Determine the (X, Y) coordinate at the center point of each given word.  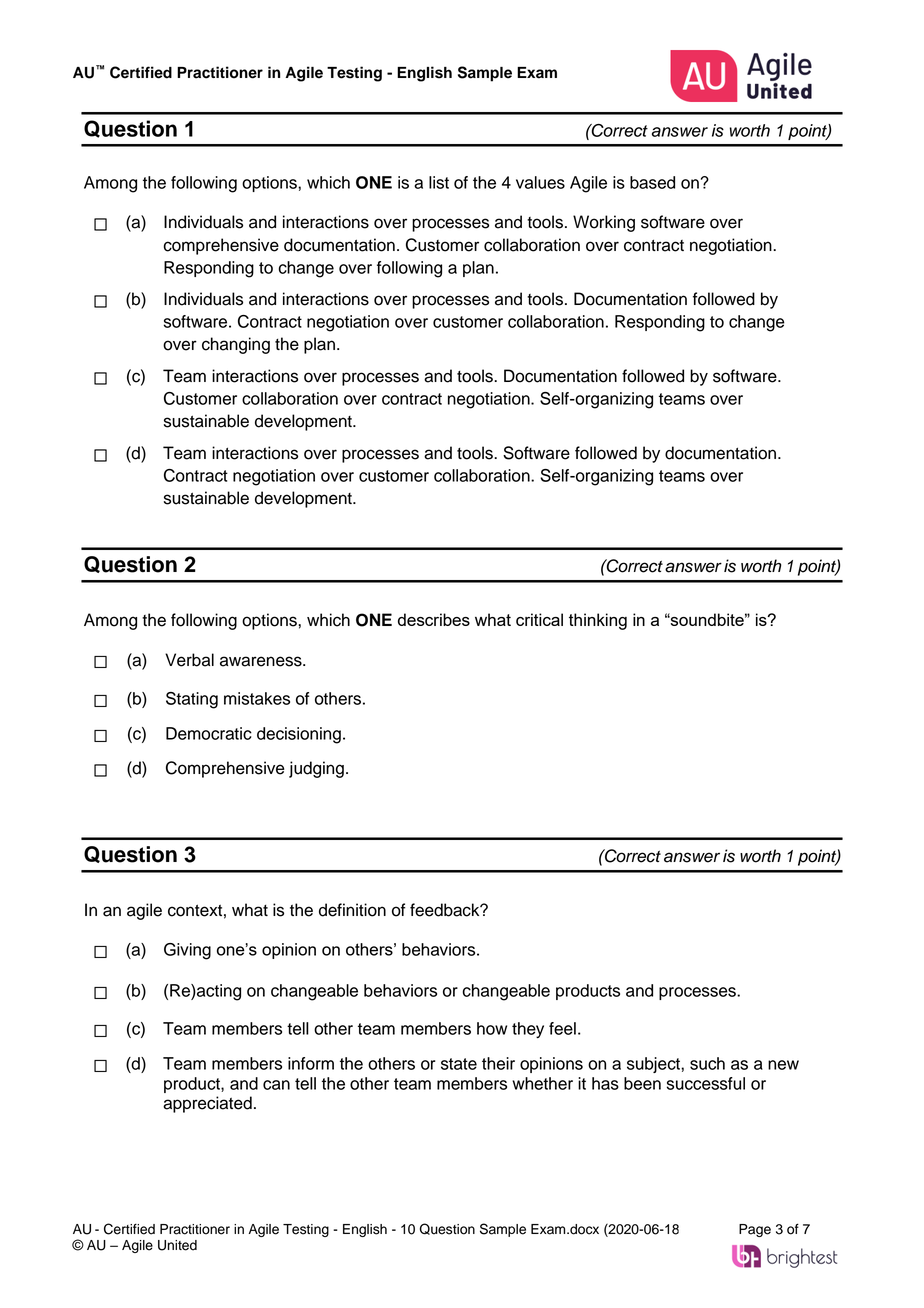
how (492, 1028)
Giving (187, 951)
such (707, 1063)
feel (562, 1028)
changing (236, 345)
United (177, 1245)
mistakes (257, 698)
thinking (598, 621)
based (652, 182)
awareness (262, 661)
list (439, 182)
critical (539, 619)
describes (434, 619)
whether (542, 1083)
